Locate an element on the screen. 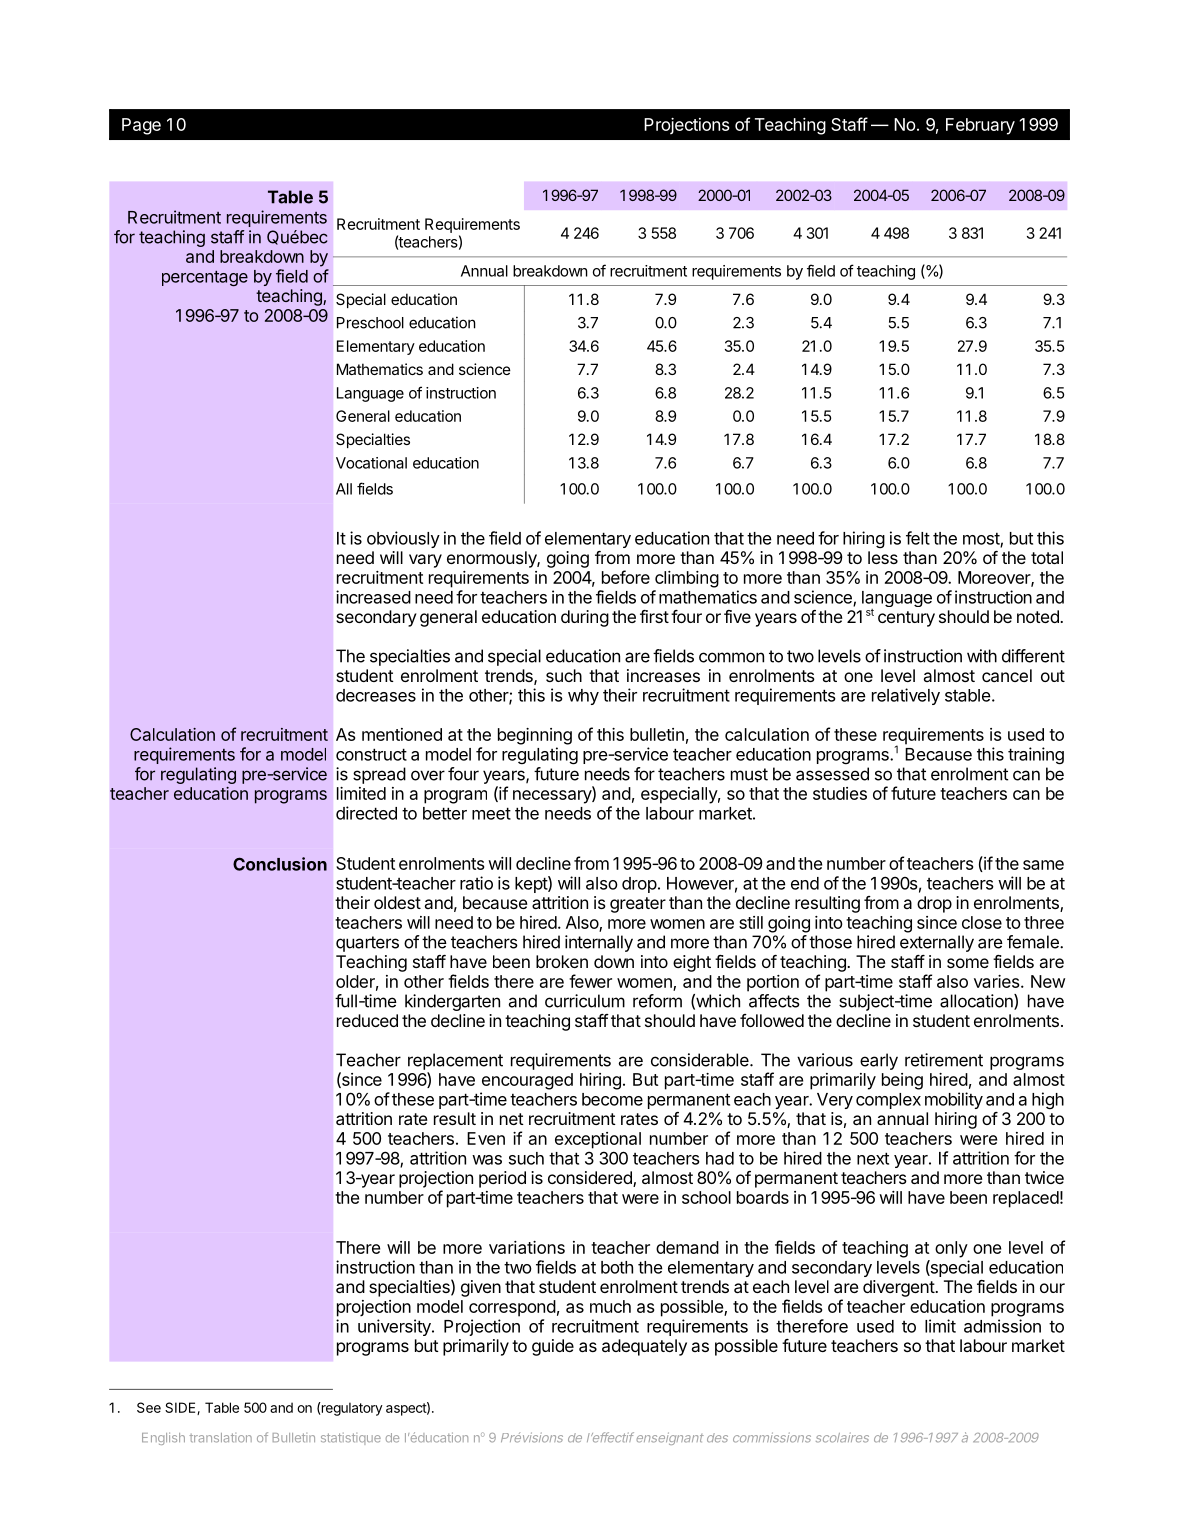 This screenshot has width=1178, height=1525. Conclusion is located at coordinates (280, 864).
